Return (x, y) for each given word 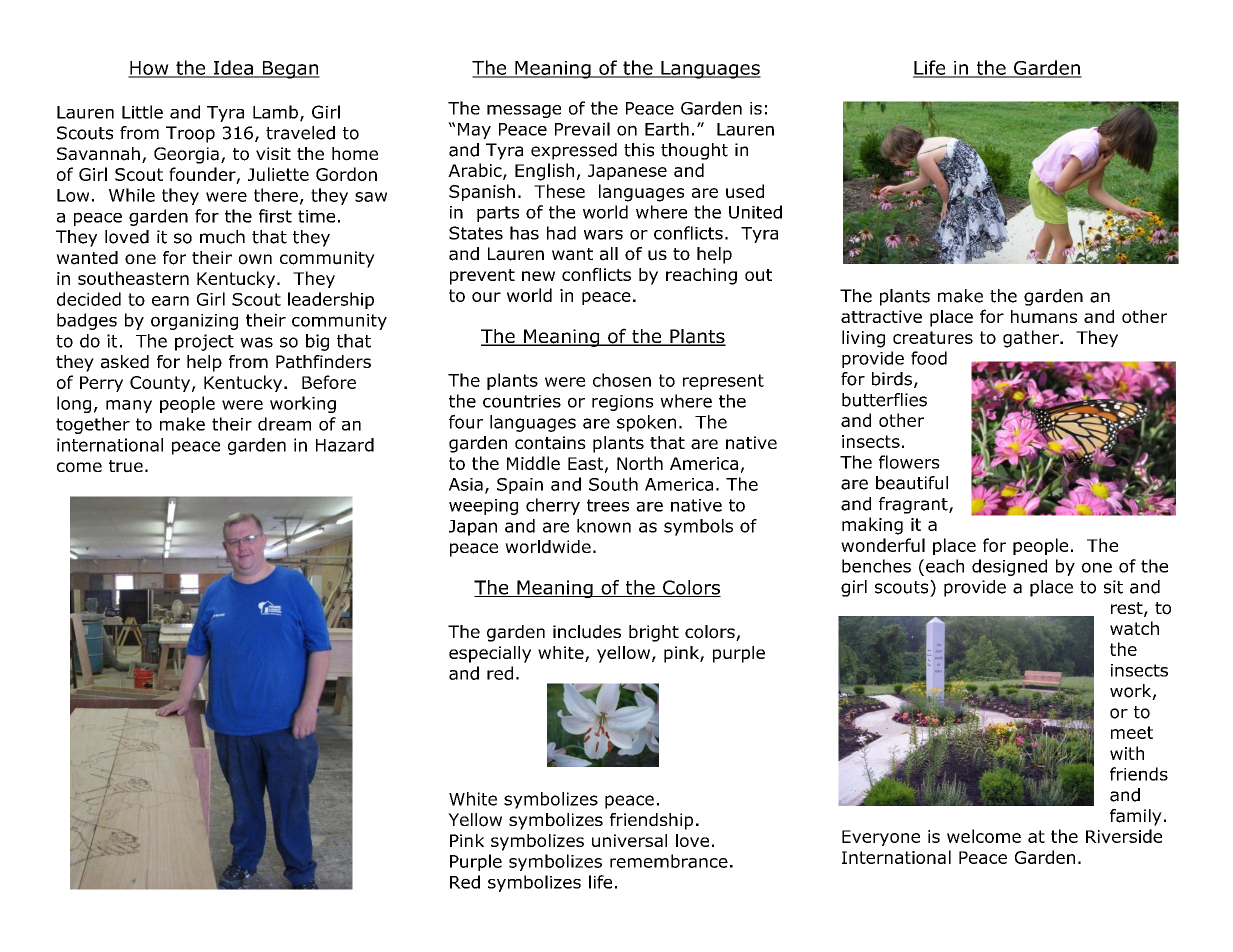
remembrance (669, 861)
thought (694, 151)
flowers (909, 462)
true (126, 466)
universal (629, 840)
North (640, 463)
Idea (233, 68)
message (524, 111)
